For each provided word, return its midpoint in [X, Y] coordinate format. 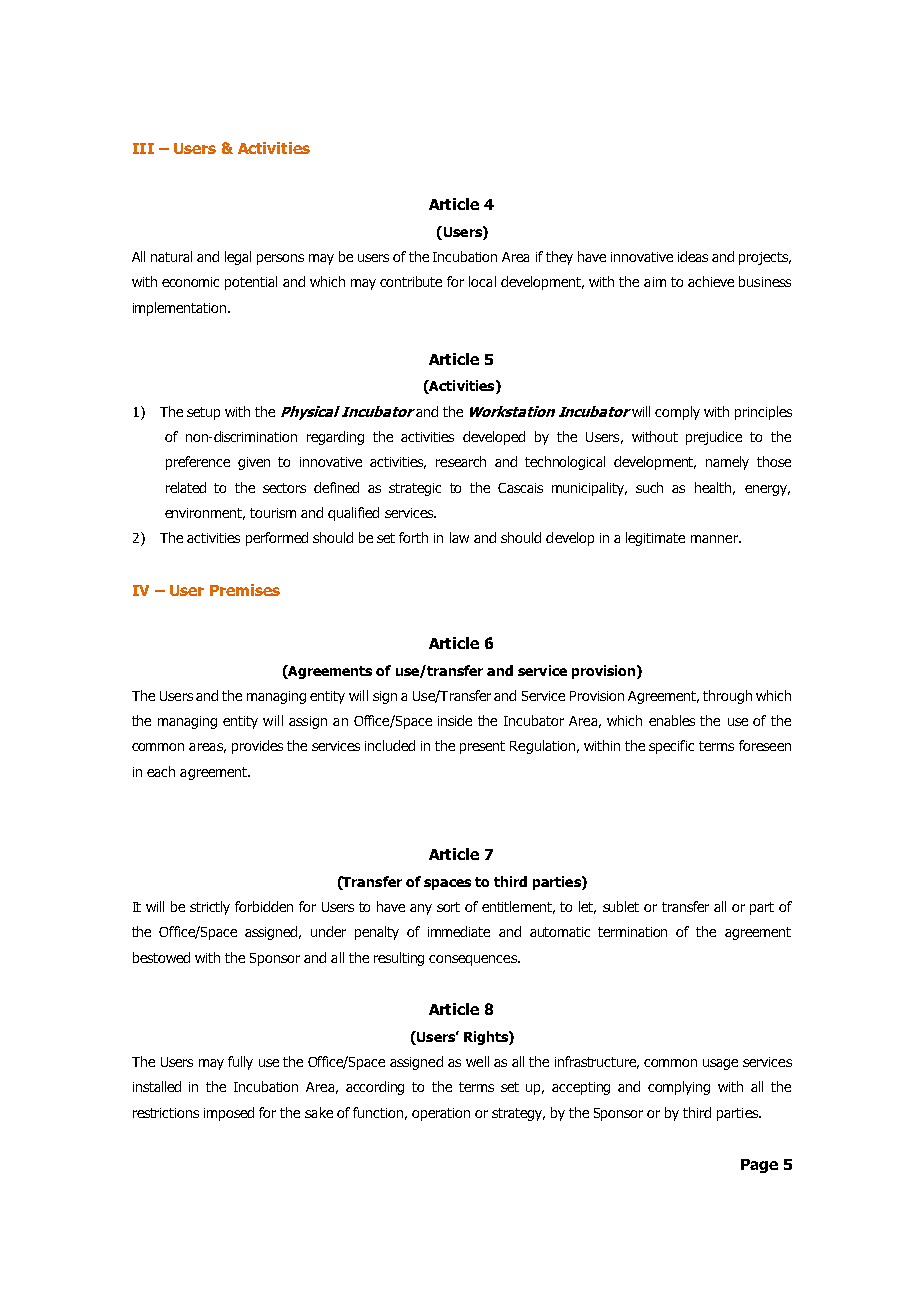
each [161, 771]
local [482, 281]
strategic [415, 489]
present [482, 747]
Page [759, 1166]
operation [441, 1114]
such [649, 487]
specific [671, 747]
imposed [229, 1114]
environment [205, 514]
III [143, 148]
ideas [693, 256]
